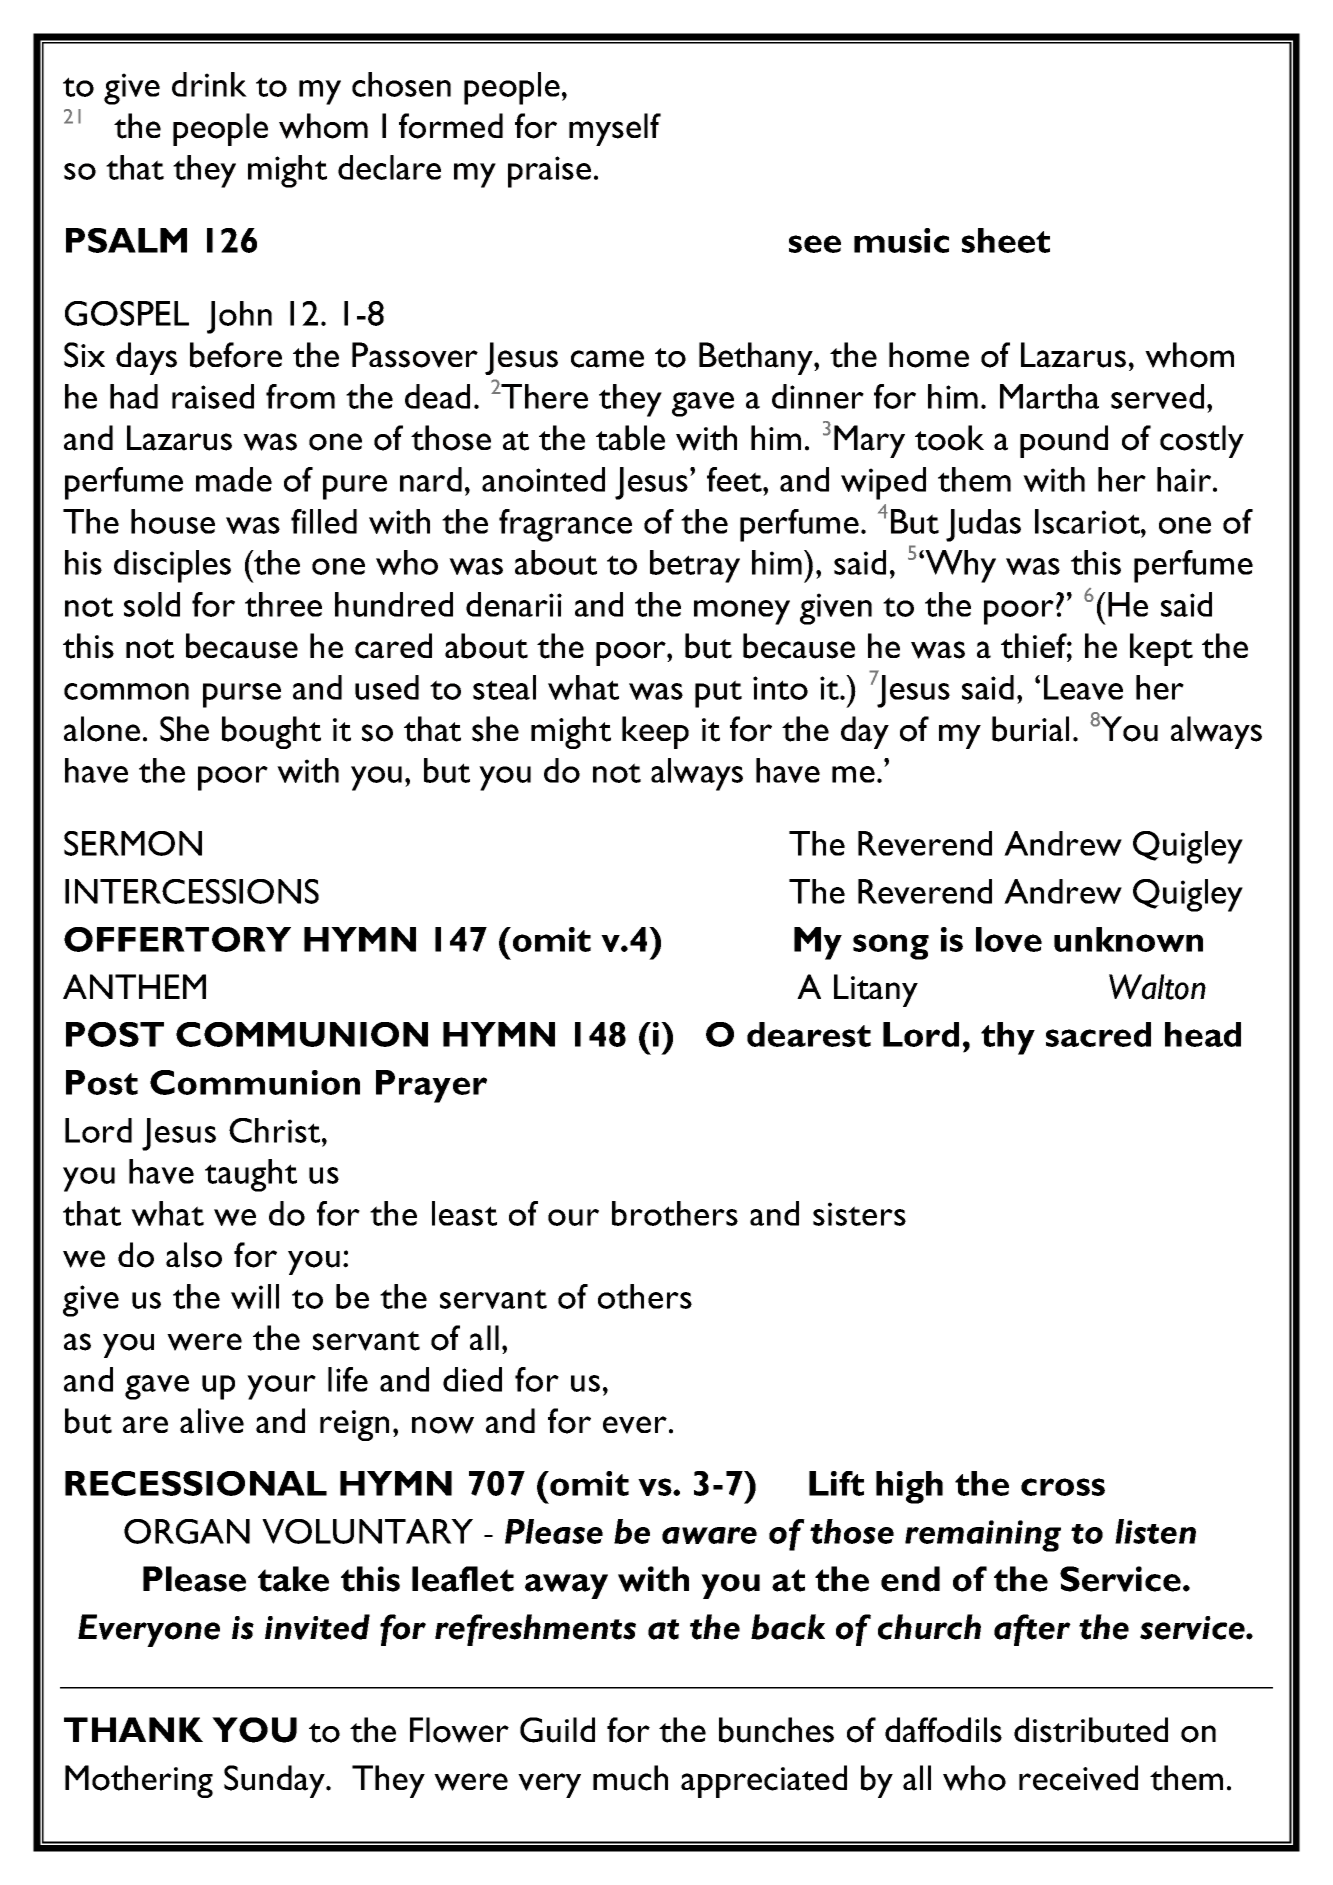  What do you see at coordinates (242, 695) in the image?
I see `purse` at bounding box center [242, 695].
